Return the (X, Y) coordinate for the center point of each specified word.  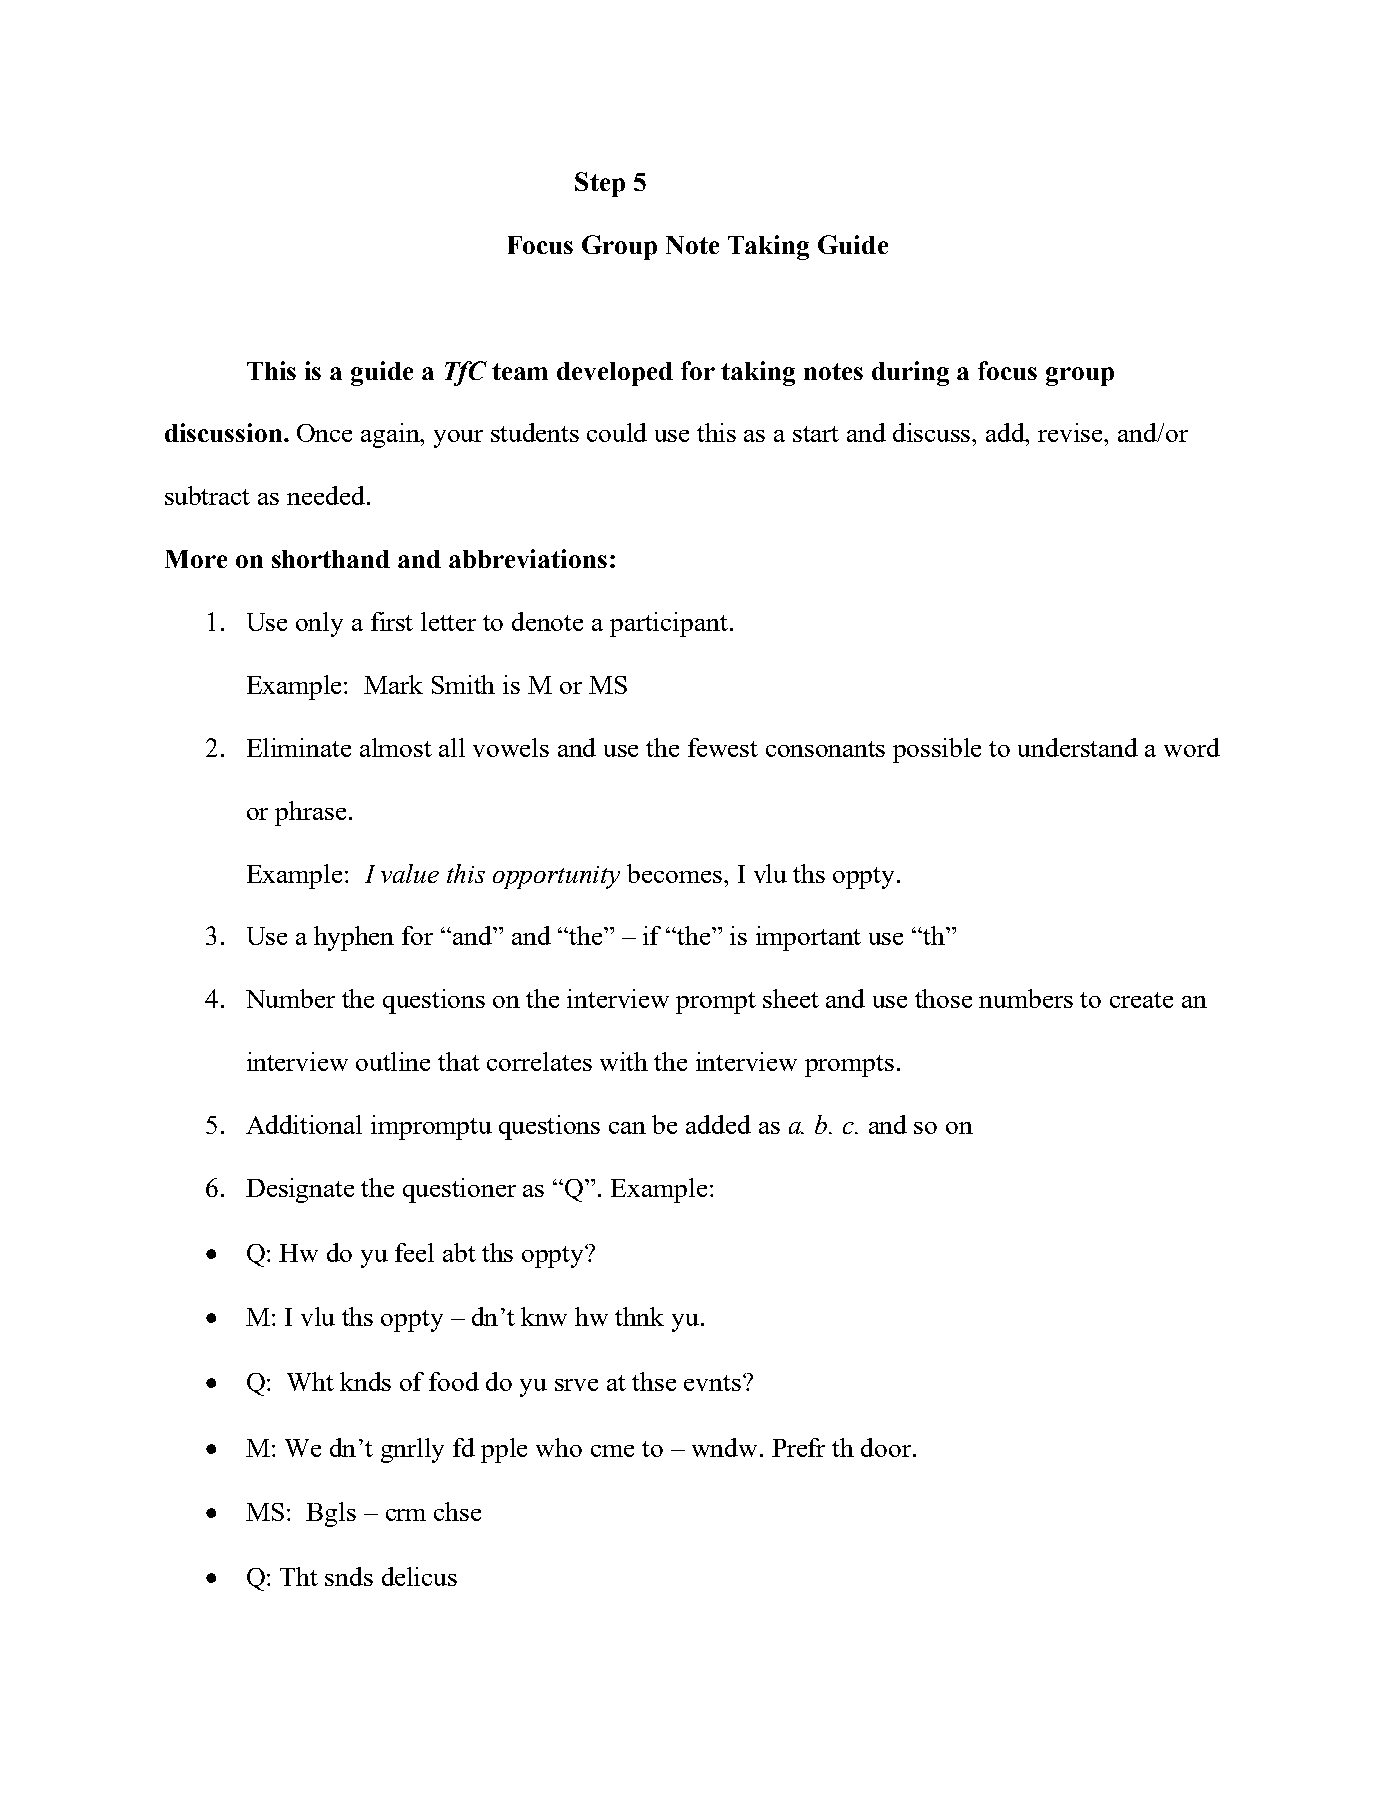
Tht (299, 1576)
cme (612, 1451)
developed (615, 374)
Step (600, 184)
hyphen (354, 938)
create (1141, 1000)
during (910, 373)
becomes (676, 873)
